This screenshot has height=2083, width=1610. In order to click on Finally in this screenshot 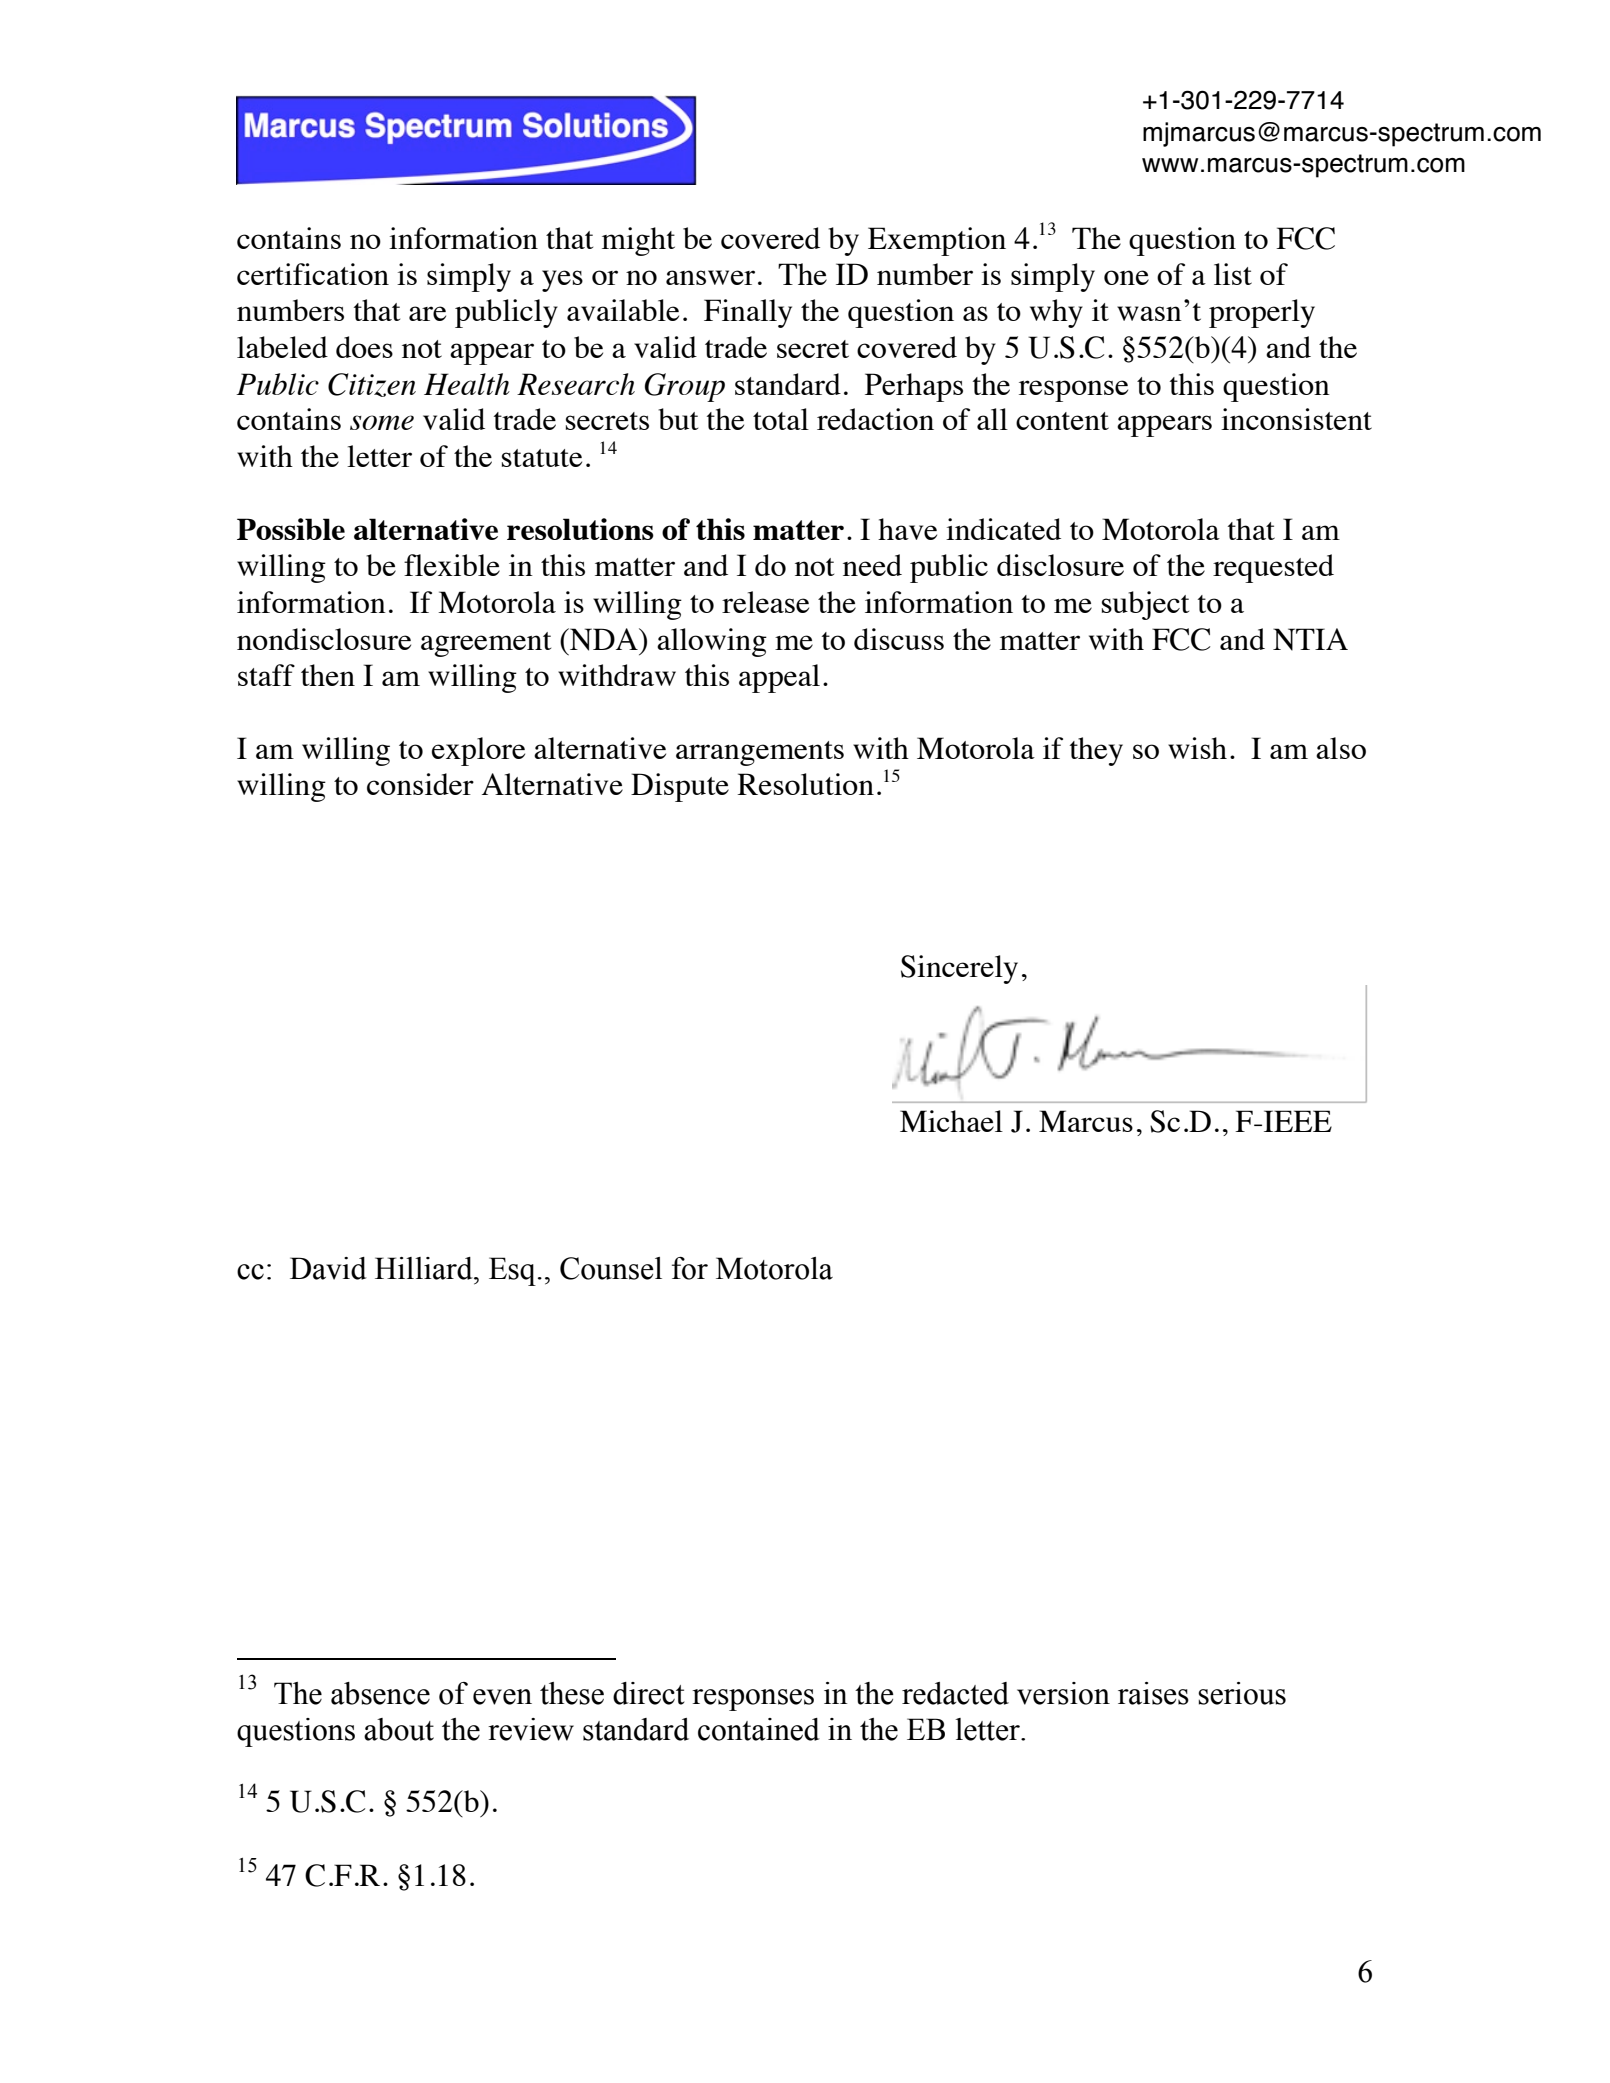, I will do `click(748, 313)`.
